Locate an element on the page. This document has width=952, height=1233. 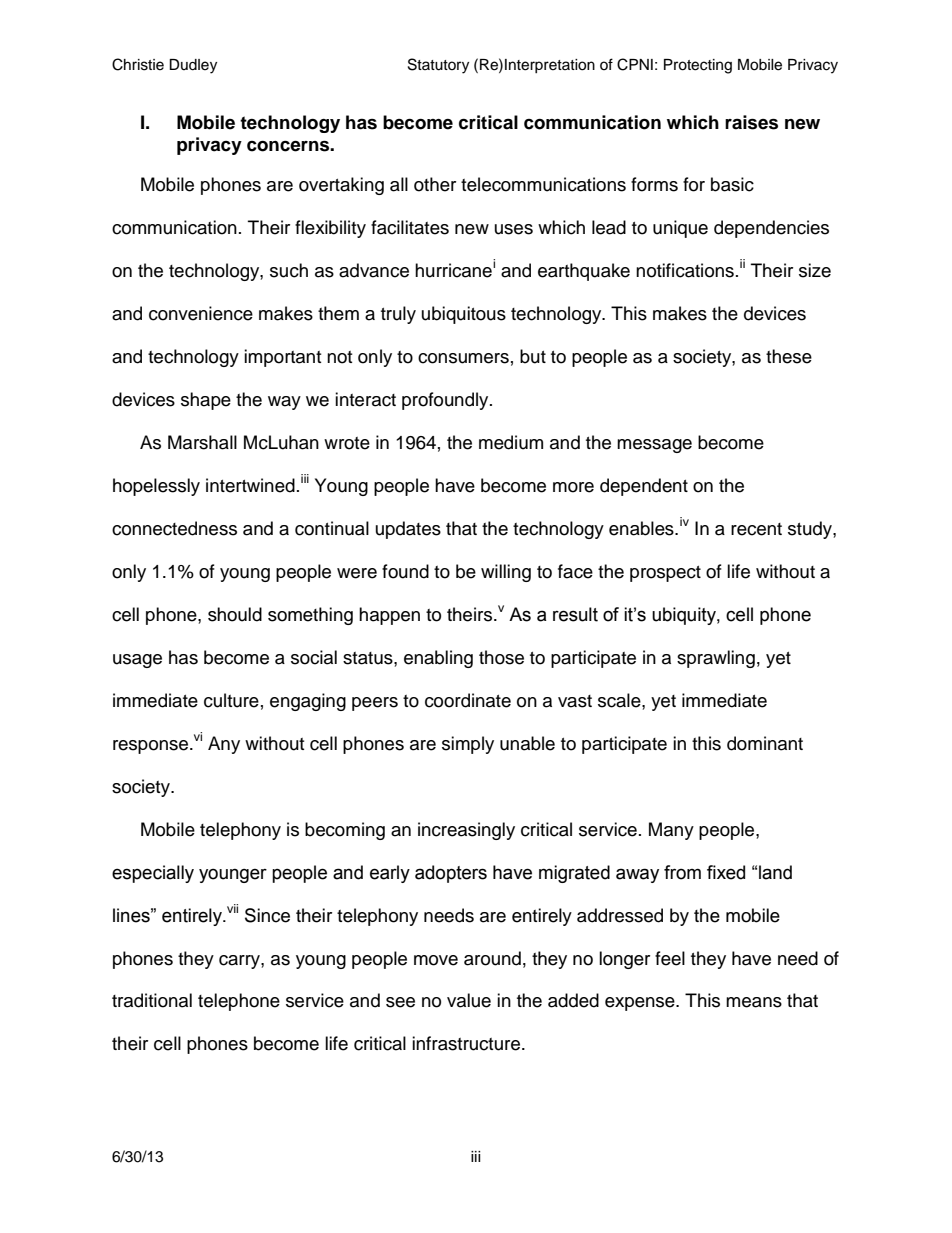
simply is located at coordinates (468, 745).
